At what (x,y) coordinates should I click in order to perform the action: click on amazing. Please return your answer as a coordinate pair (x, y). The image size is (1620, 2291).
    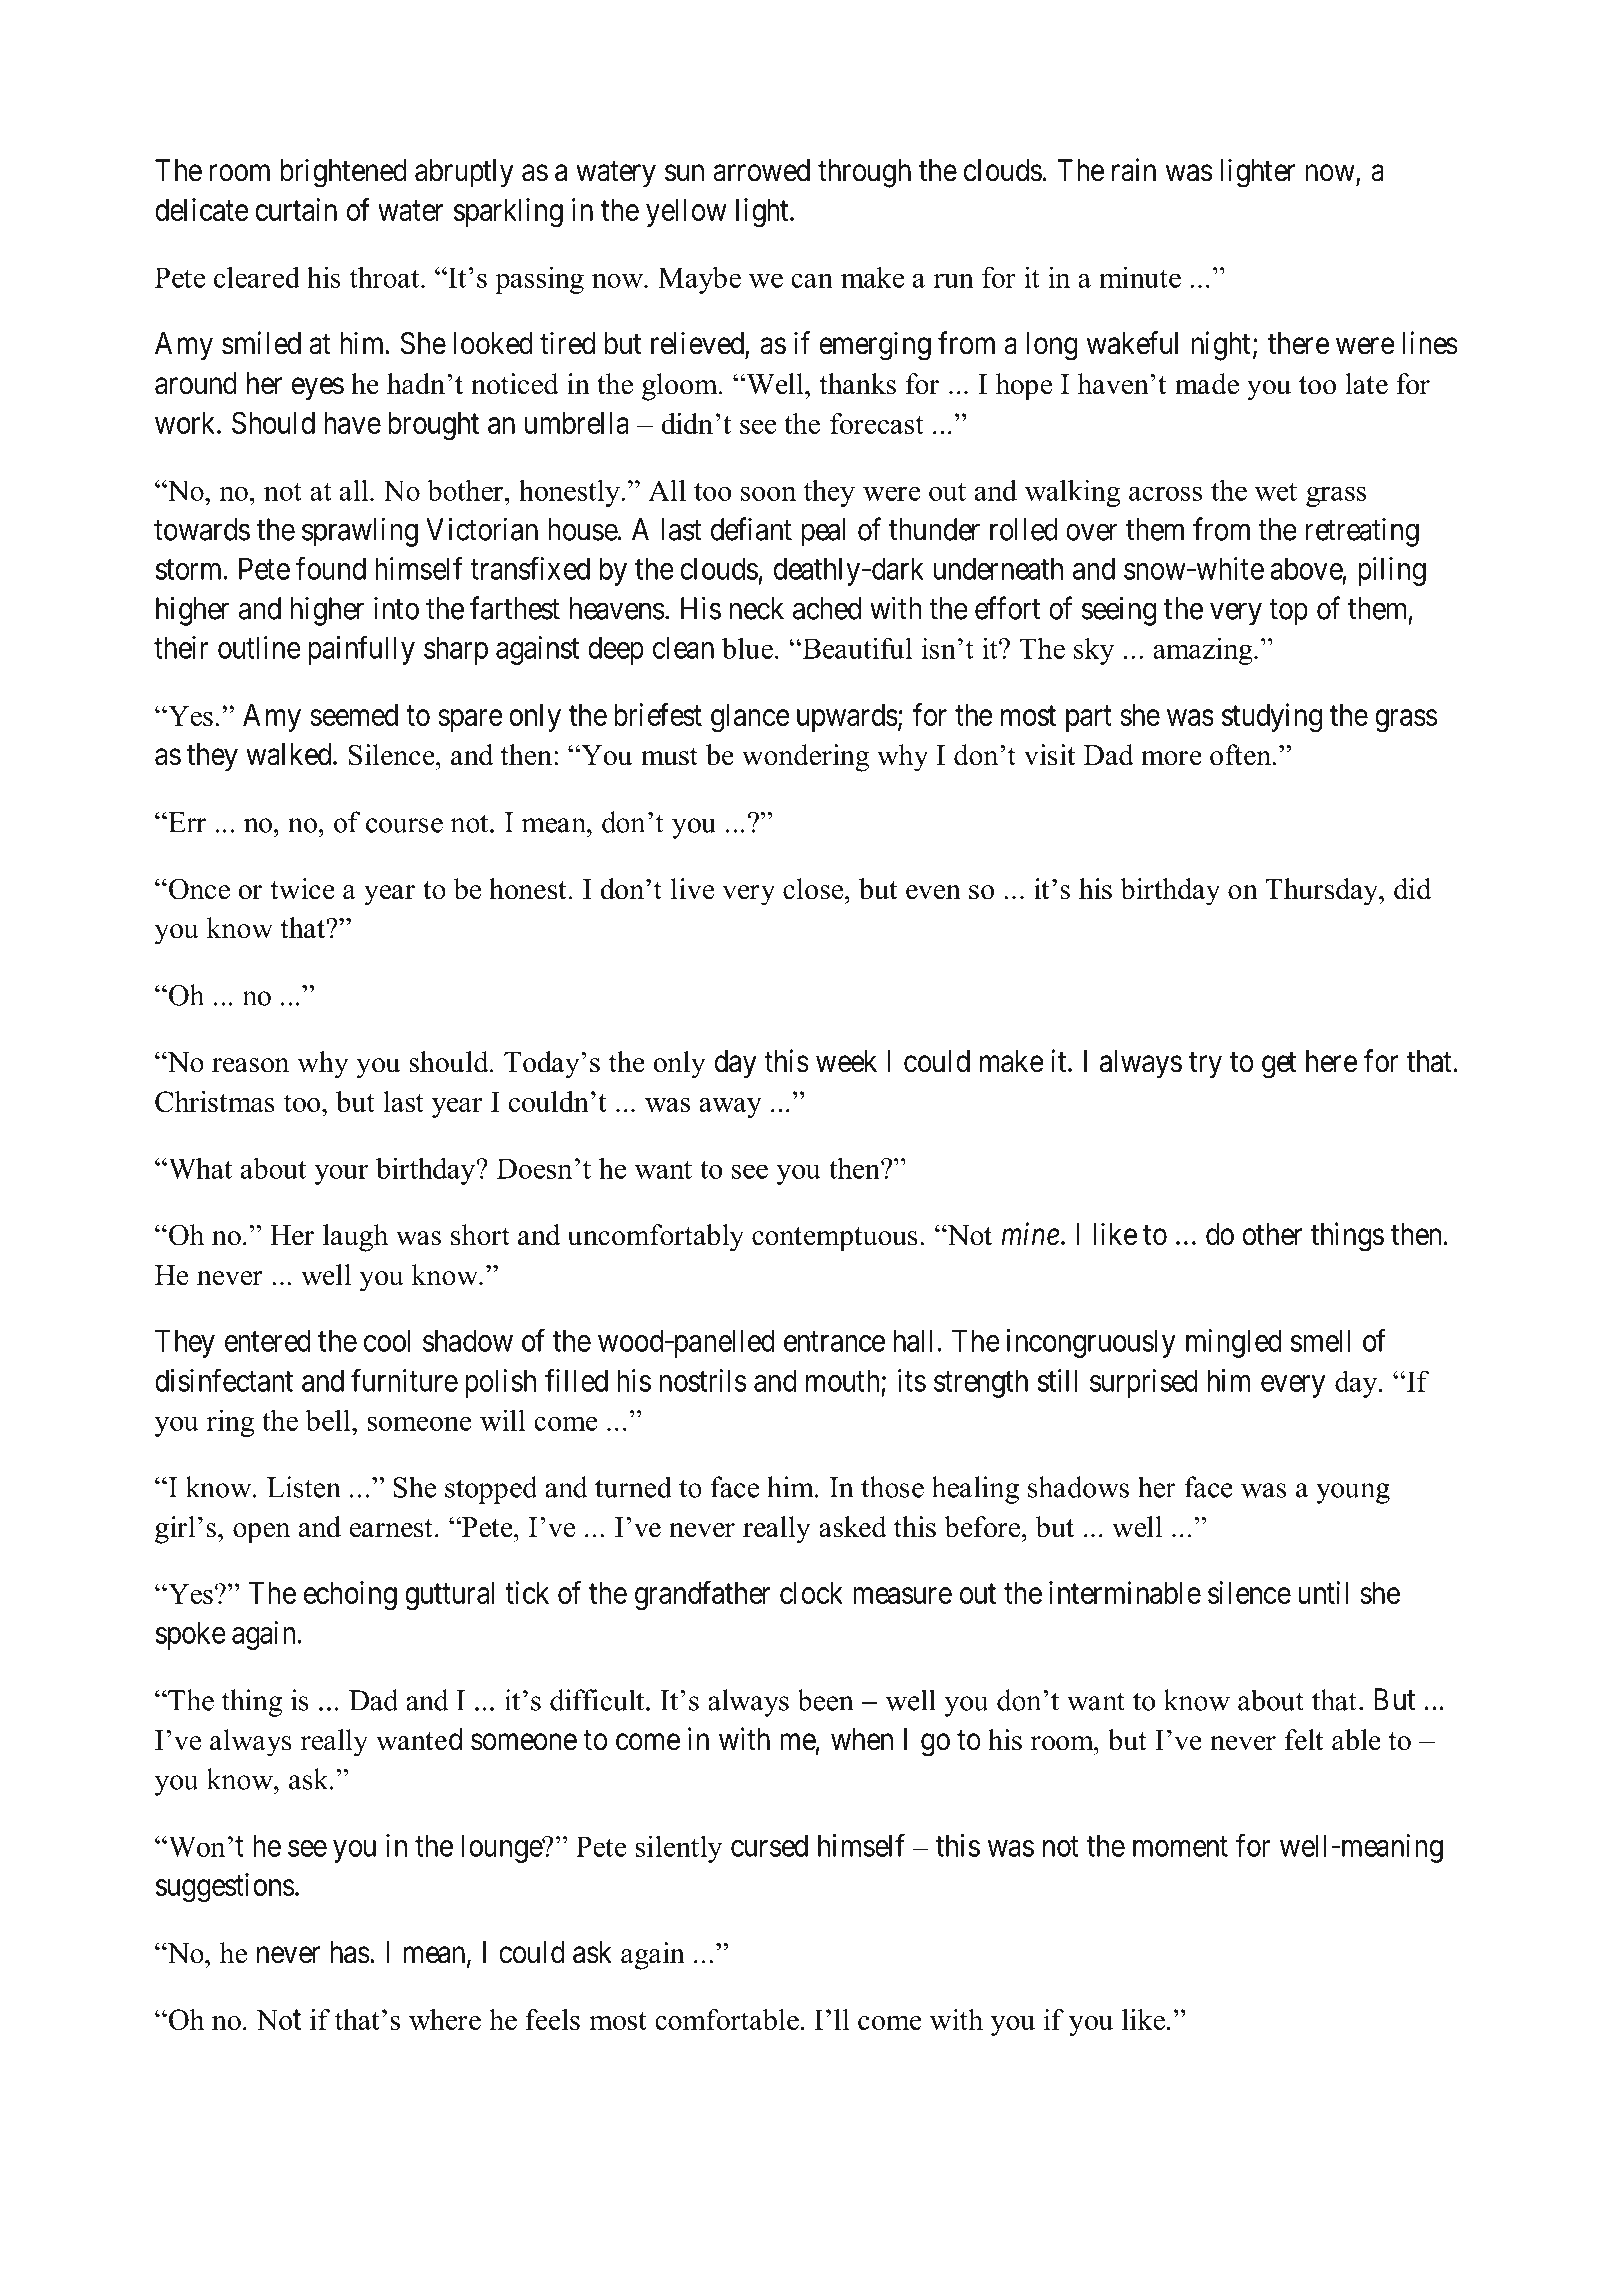
    Looking at the image, I should click on (1204, 651).
